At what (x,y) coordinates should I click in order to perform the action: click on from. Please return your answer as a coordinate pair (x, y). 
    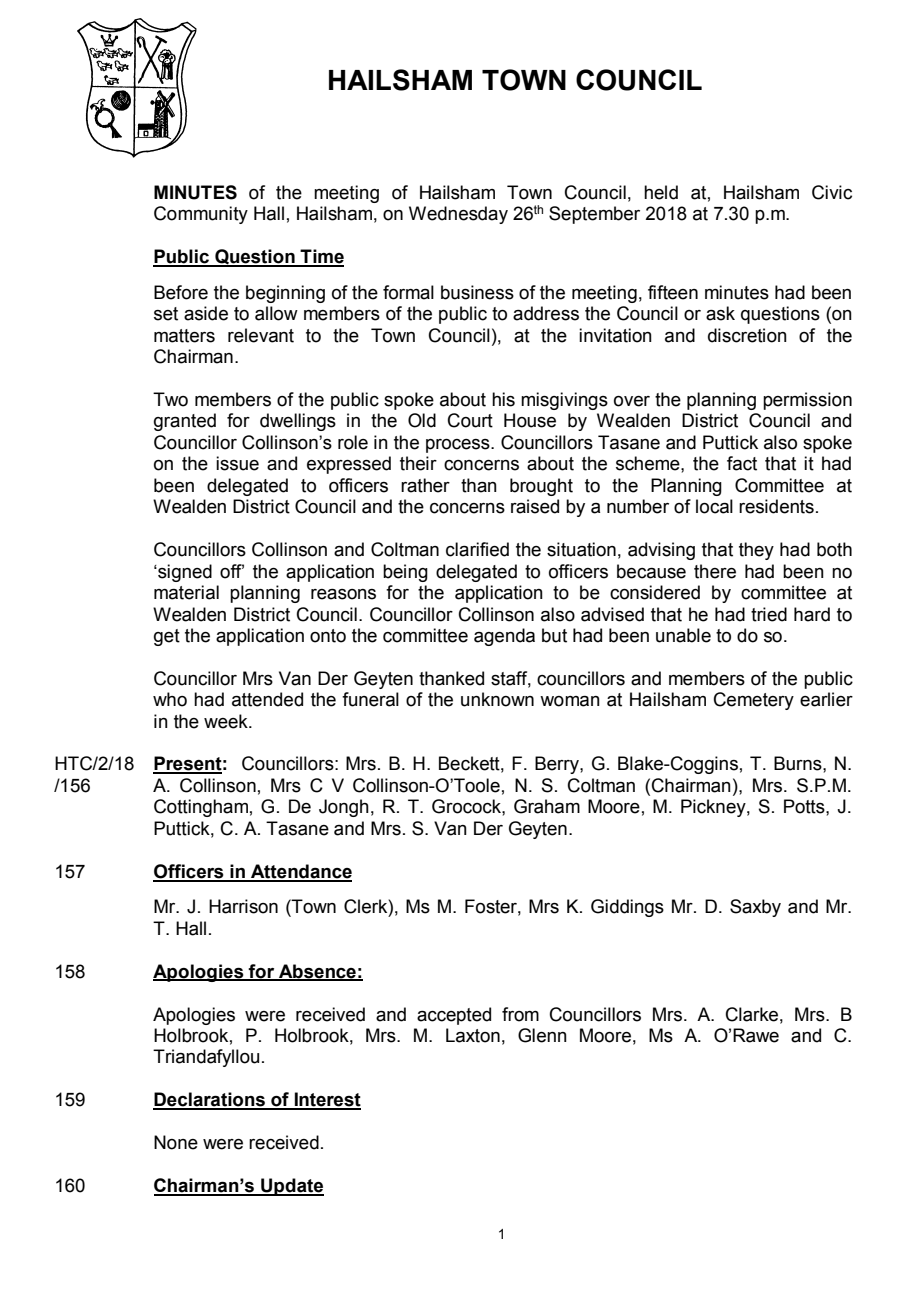
    Looking at the image, I should click on (520, 1014).
